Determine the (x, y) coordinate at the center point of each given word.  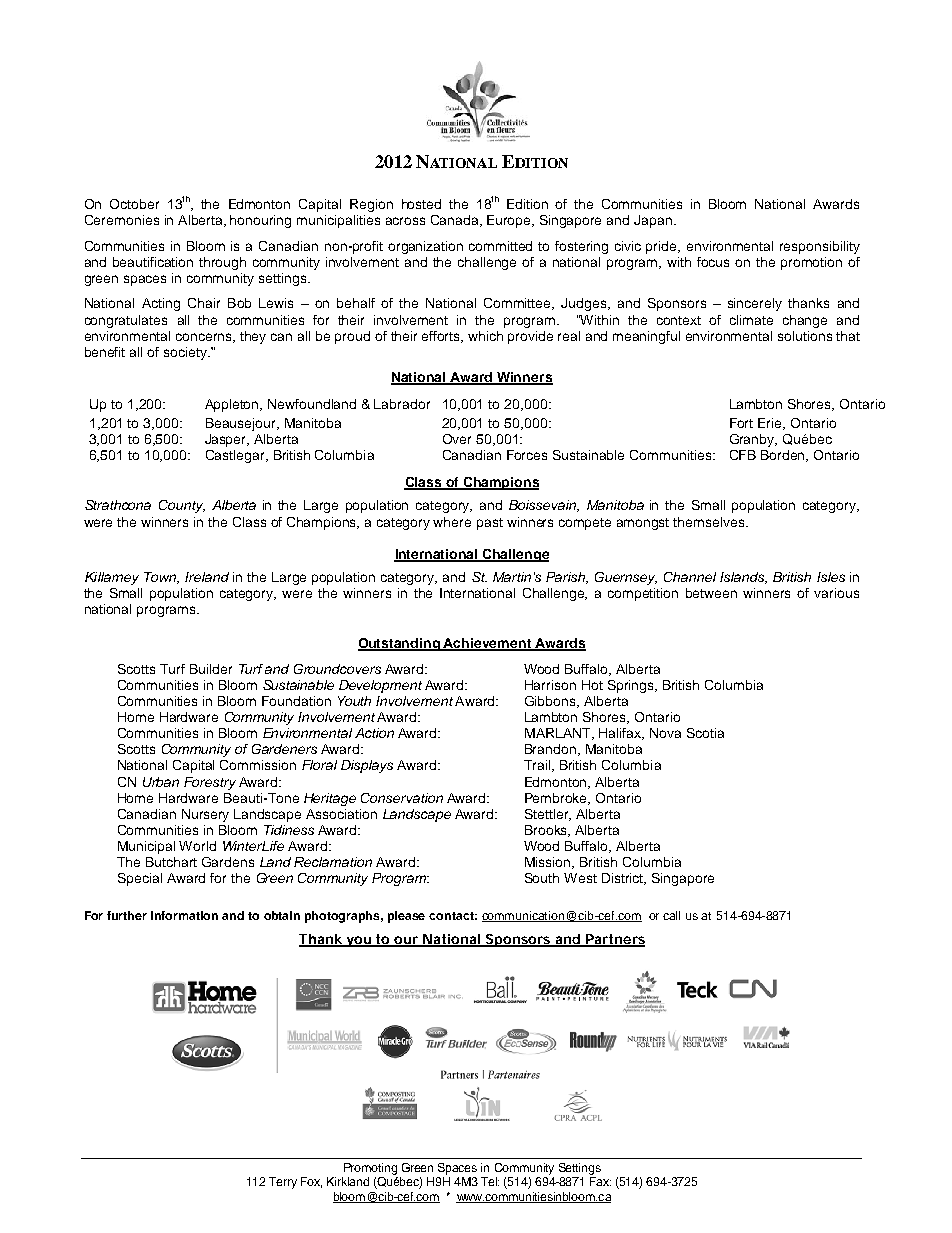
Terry (283, 1183)
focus (713, 262)
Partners (614, 940)
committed (500, 246)
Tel (490, 1181)
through (222, 263)
